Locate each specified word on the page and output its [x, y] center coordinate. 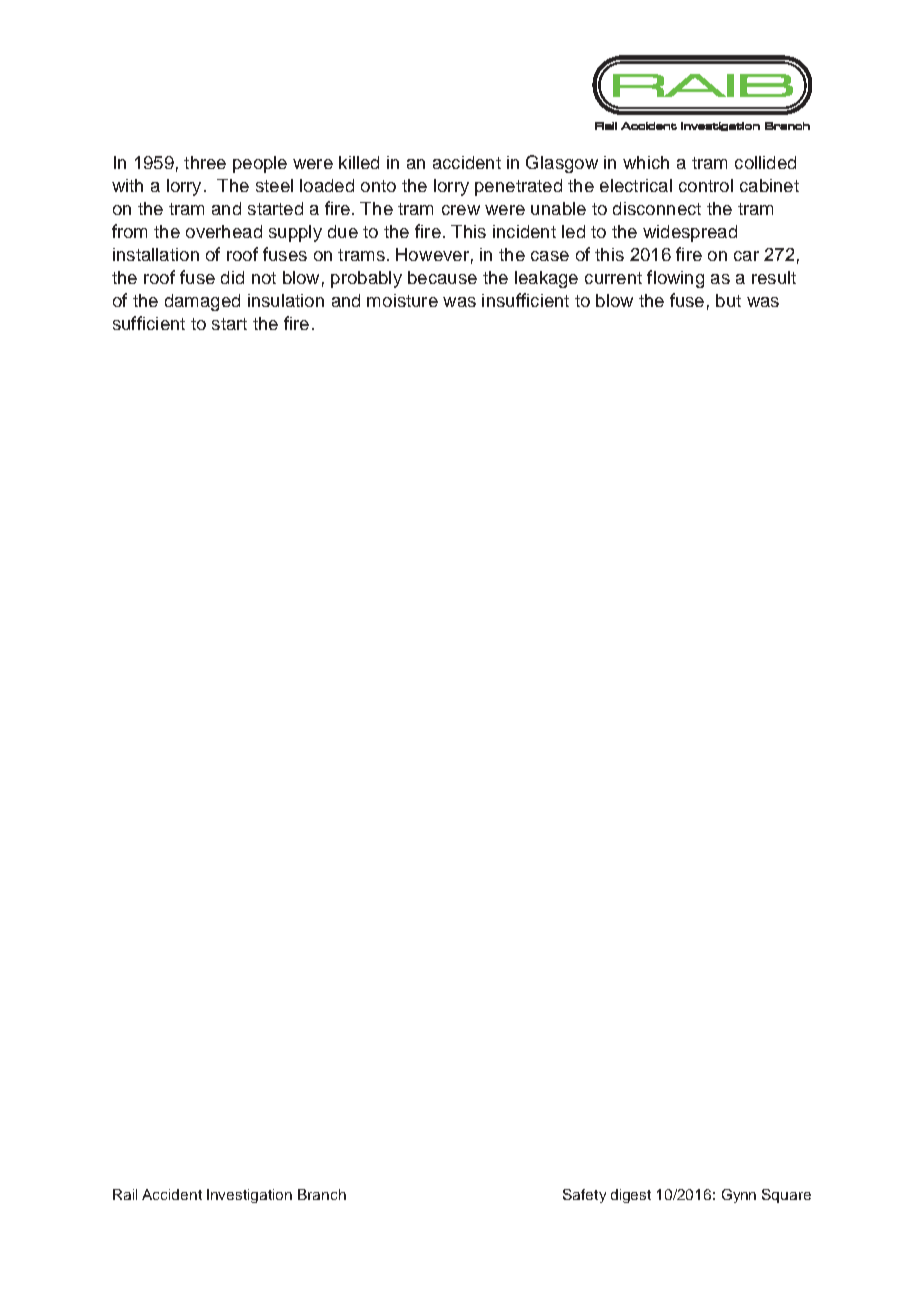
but [728, 300]
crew [461, 210]
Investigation [249, 1196]
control [706, 185]
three [205, 162]
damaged [202, 302]
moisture [402, 300]
